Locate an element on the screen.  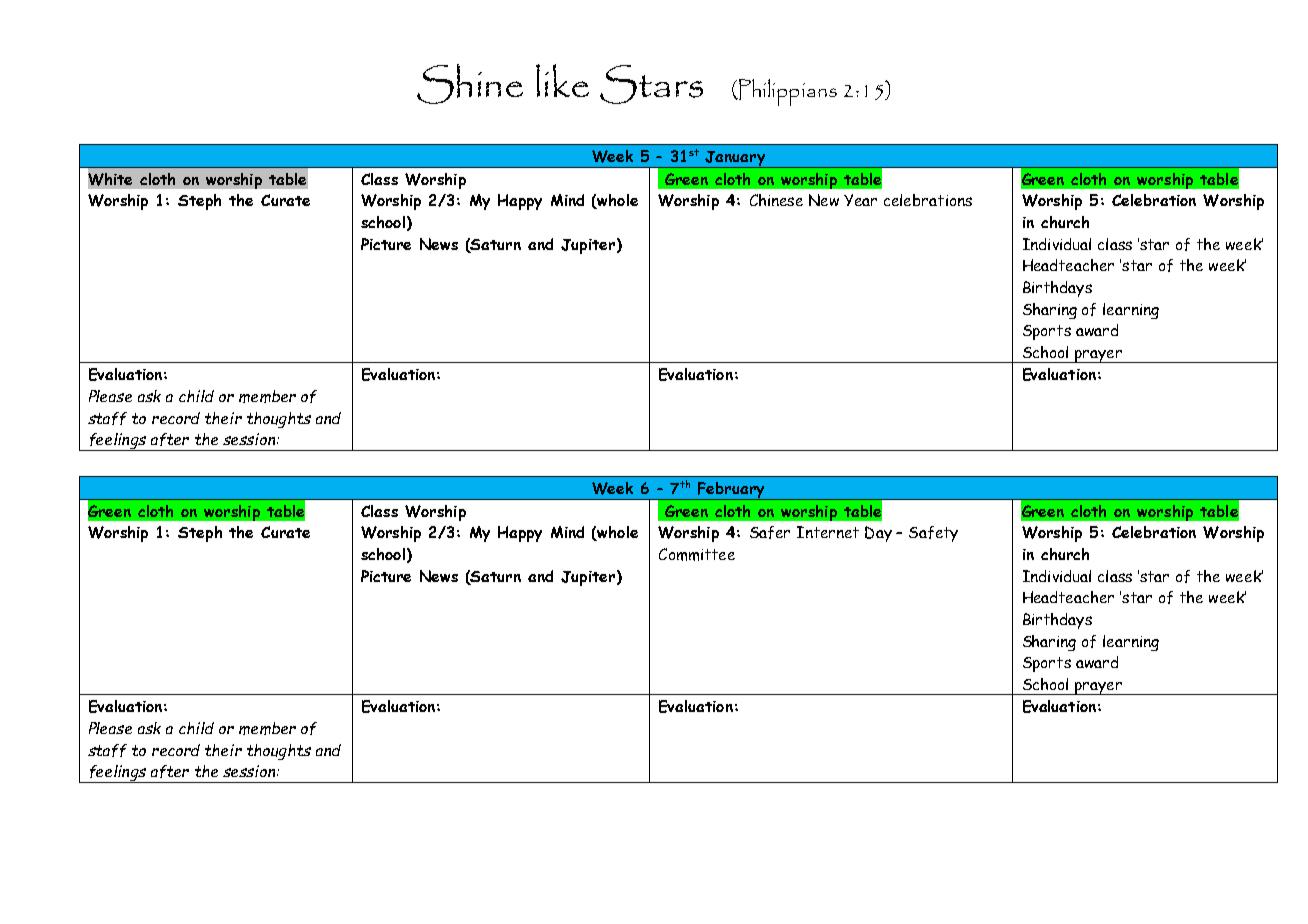
Year is located at coordinates (860, 200).
